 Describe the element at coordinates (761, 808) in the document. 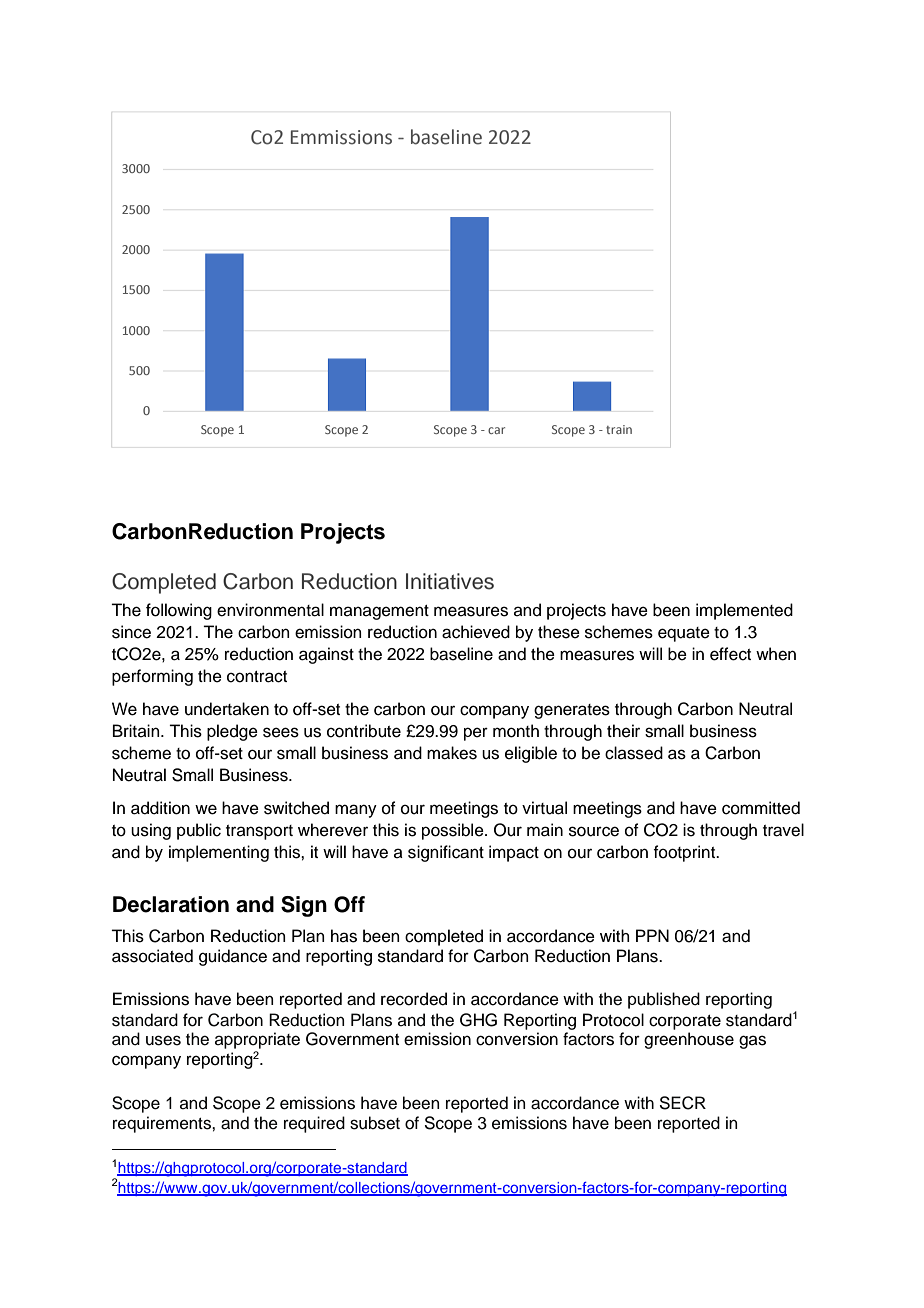

I see `committed` at that location.
